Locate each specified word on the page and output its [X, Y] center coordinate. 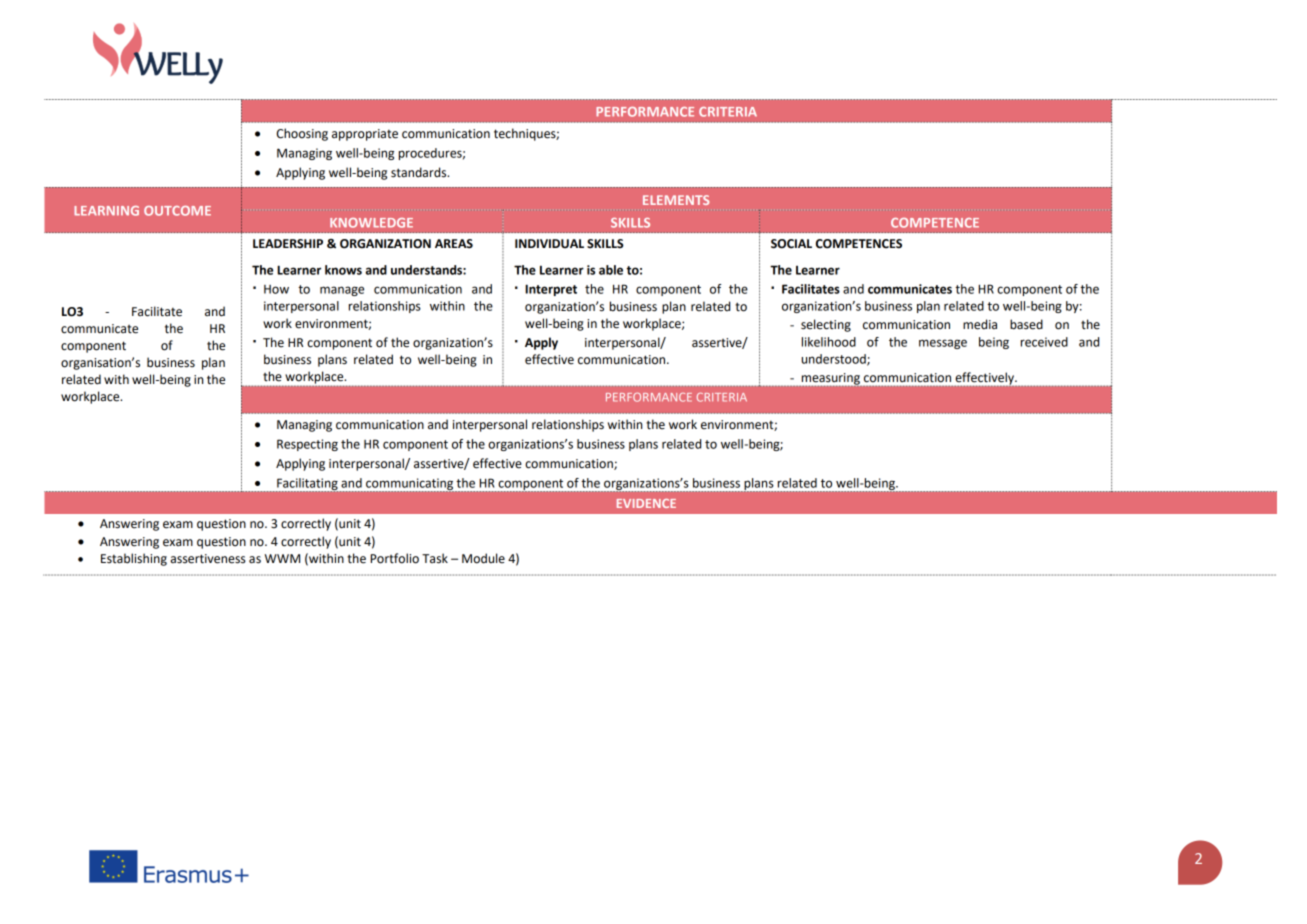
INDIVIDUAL [549, 244]
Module [483, 558]
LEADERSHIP [288, 244]
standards [420, 172]
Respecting [307, 445]
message [943, 344]
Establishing [134, 559]
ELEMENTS [676, 200]
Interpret [551, 290]
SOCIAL [791, 244]
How [276, 289]
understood [835, 360]
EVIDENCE [646, 503]
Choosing [302, 134]
